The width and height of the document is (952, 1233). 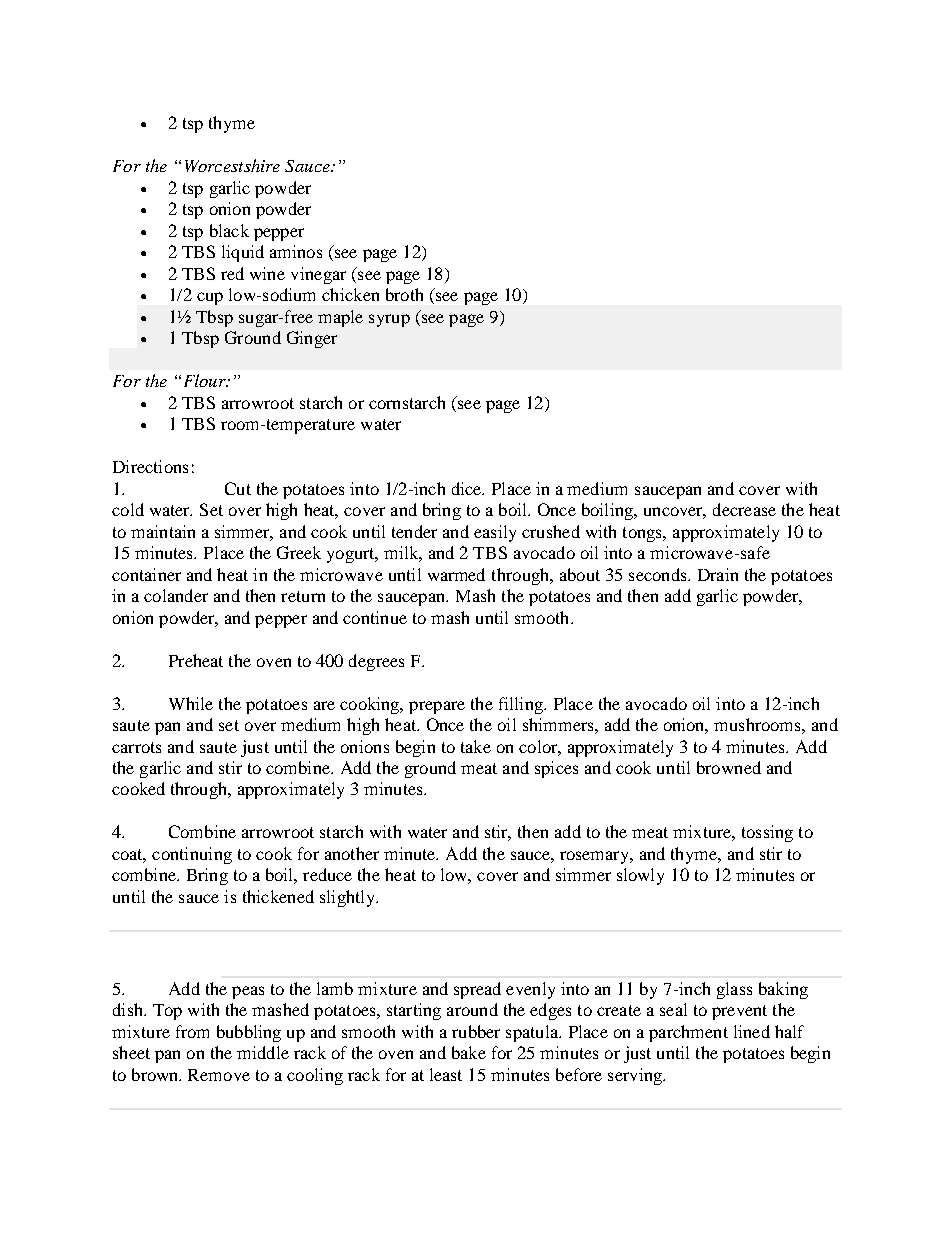 What do you see at coordinates (767, 833) in the document?
I see `tossing` at bounding box center [767, 833].
